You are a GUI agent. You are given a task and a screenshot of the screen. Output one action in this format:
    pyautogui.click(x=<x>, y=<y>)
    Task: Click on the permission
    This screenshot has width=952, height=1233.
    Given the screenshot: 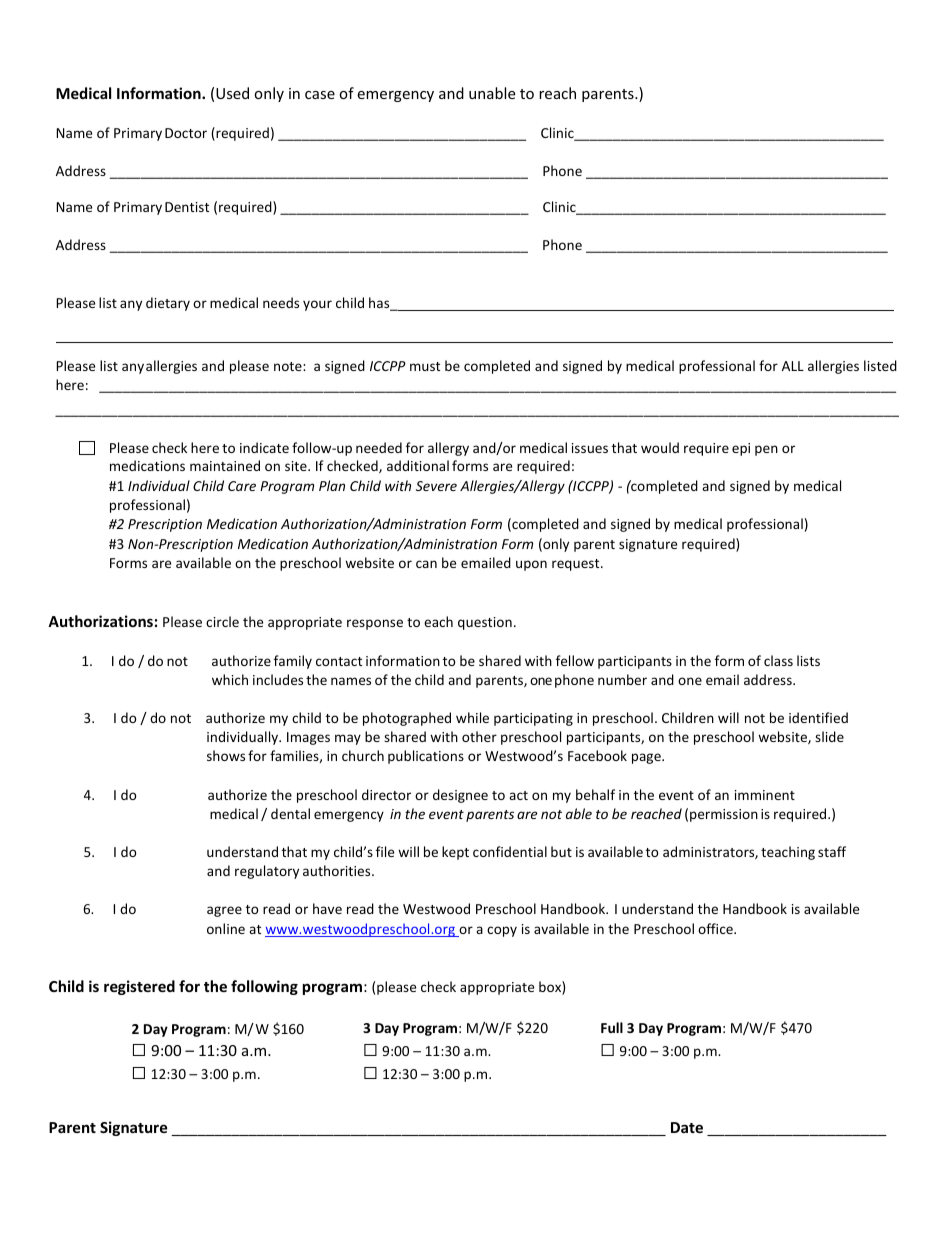 What is the action you would take?
    pyautogui.click(x=724, y=815)
